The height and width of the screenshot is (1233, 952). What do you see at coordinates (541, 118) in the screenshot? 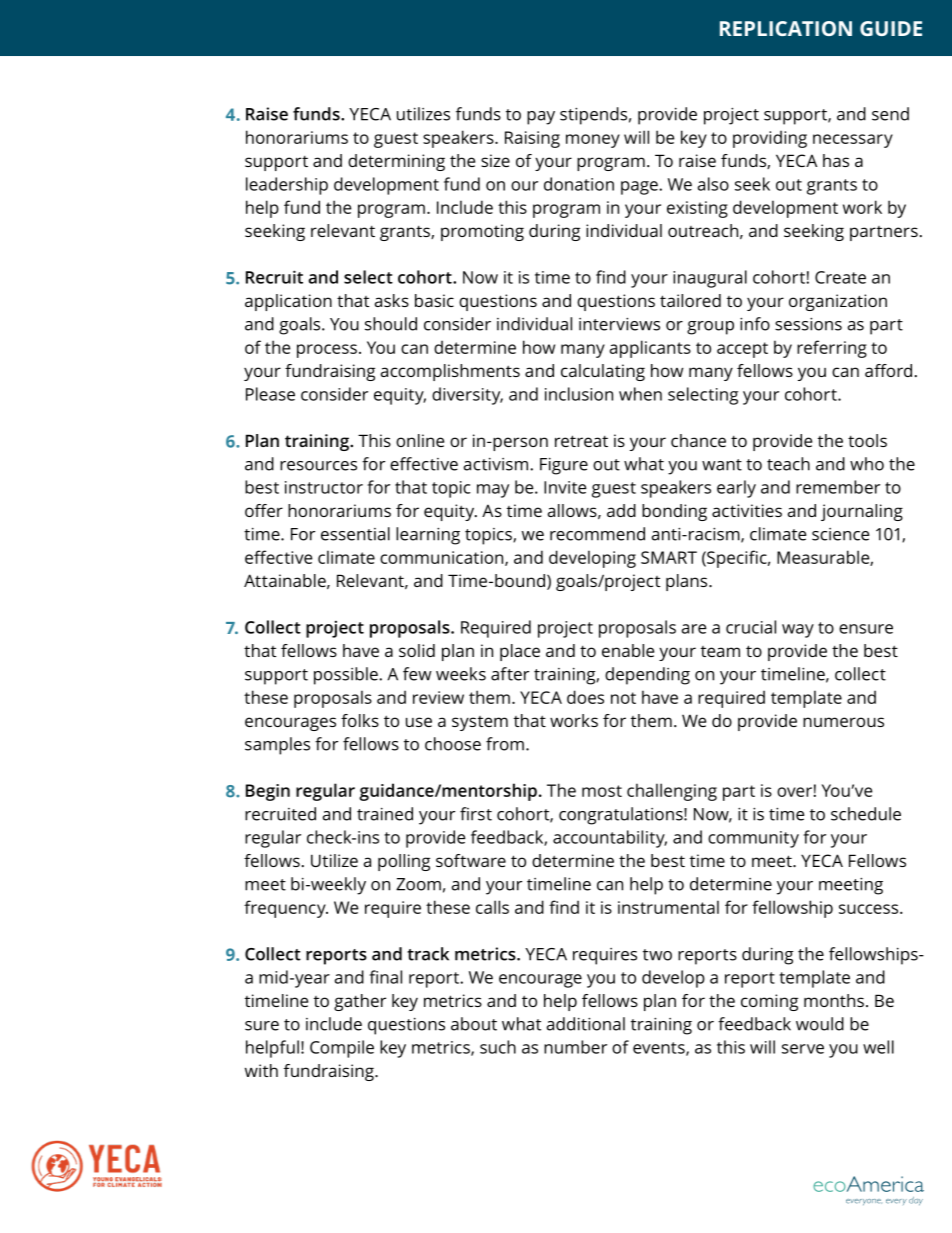
I see `pay` at bounding box center [541, 118].
